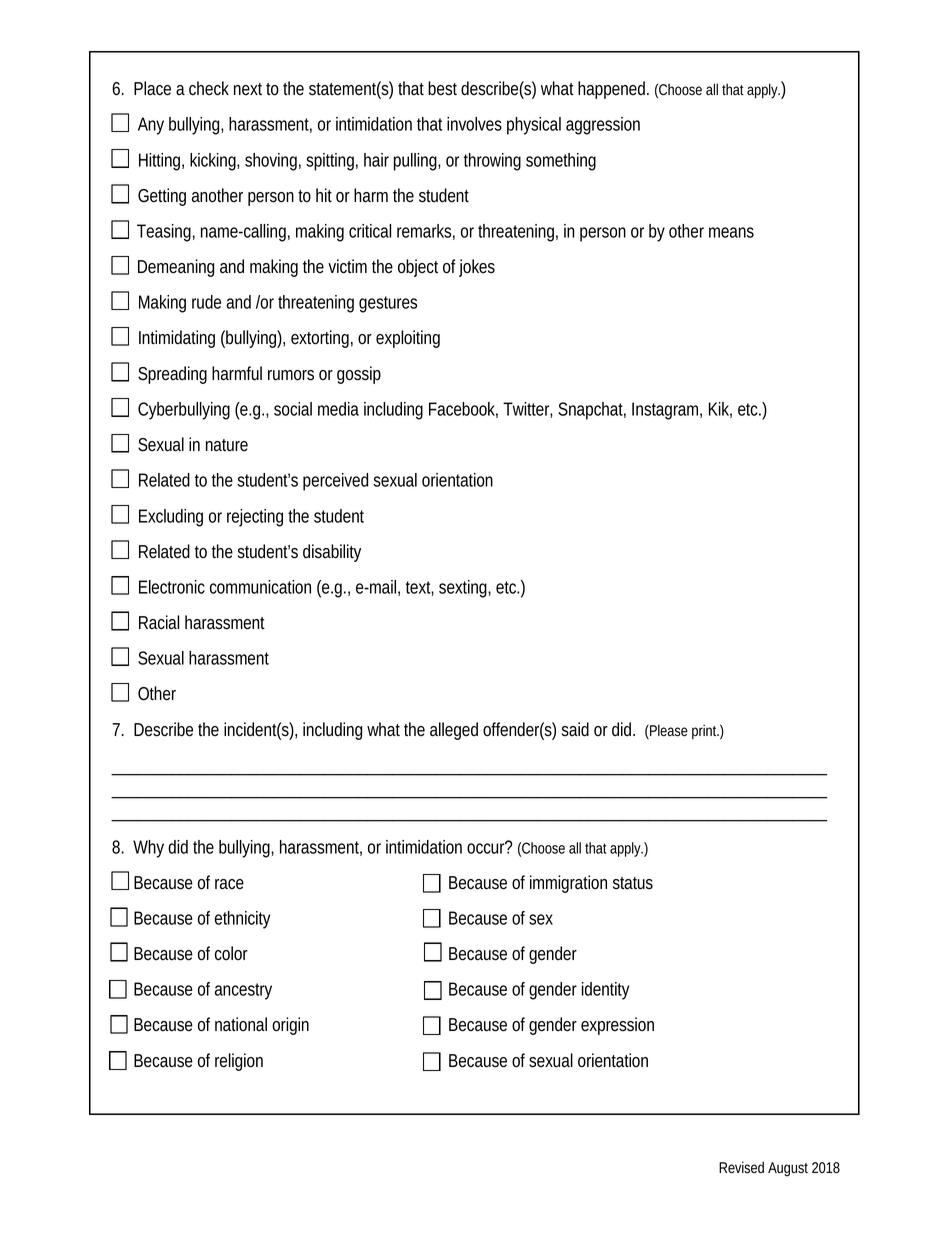 The width and height of the page is (952, 1233). What do you see at coordinates (335, 482) in the page?
I see `perceived` at bounding box center [335, 482].
